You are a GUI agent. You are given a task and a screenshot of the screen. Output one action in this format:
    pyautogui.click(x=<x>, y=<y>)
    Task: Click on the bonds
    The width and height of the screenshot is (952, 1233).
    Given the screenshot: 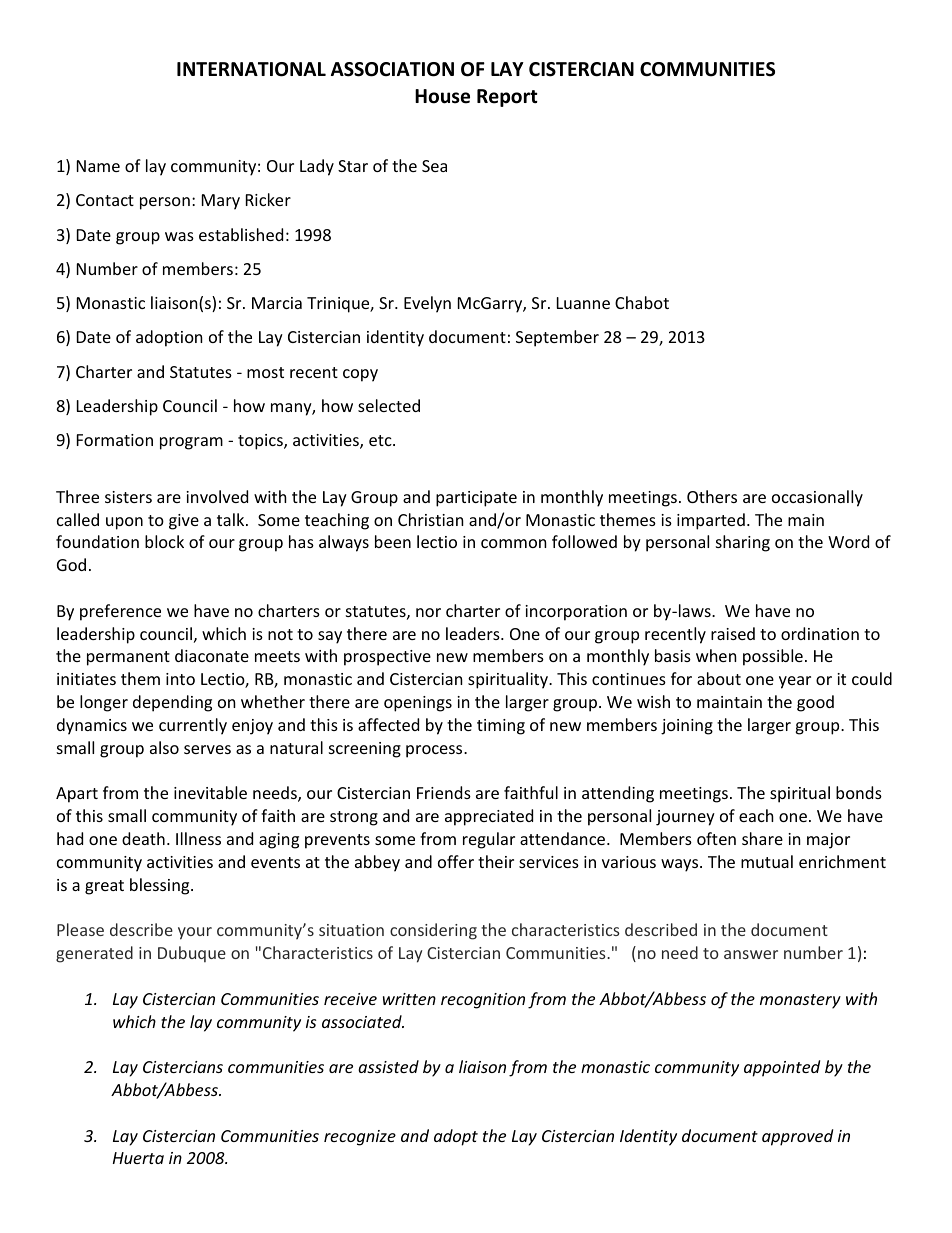 What is the action you would take?
    pyautogui.click(x=859, y=792)
